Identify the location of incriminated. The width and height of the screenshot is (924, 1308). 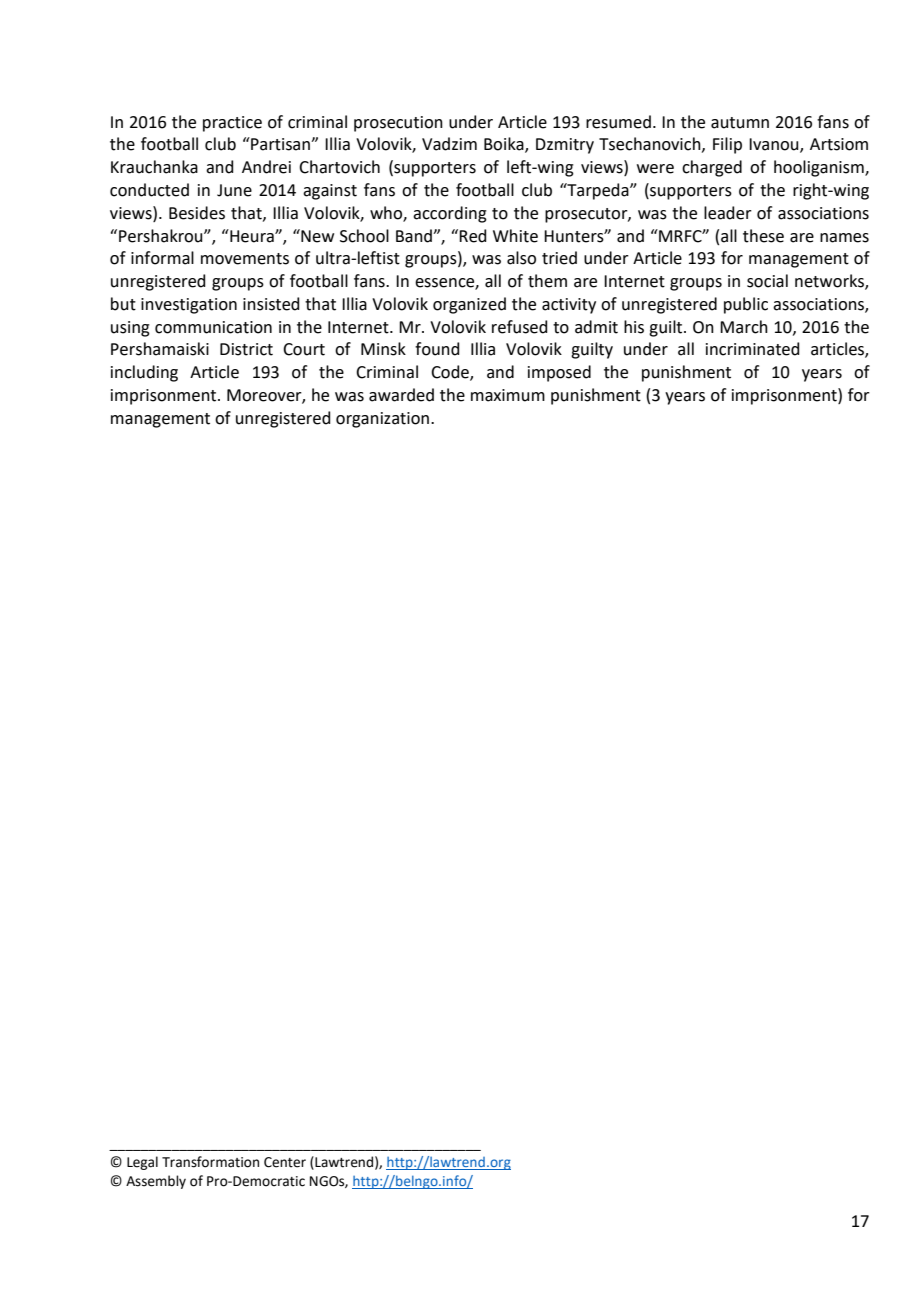
(753, 349).
